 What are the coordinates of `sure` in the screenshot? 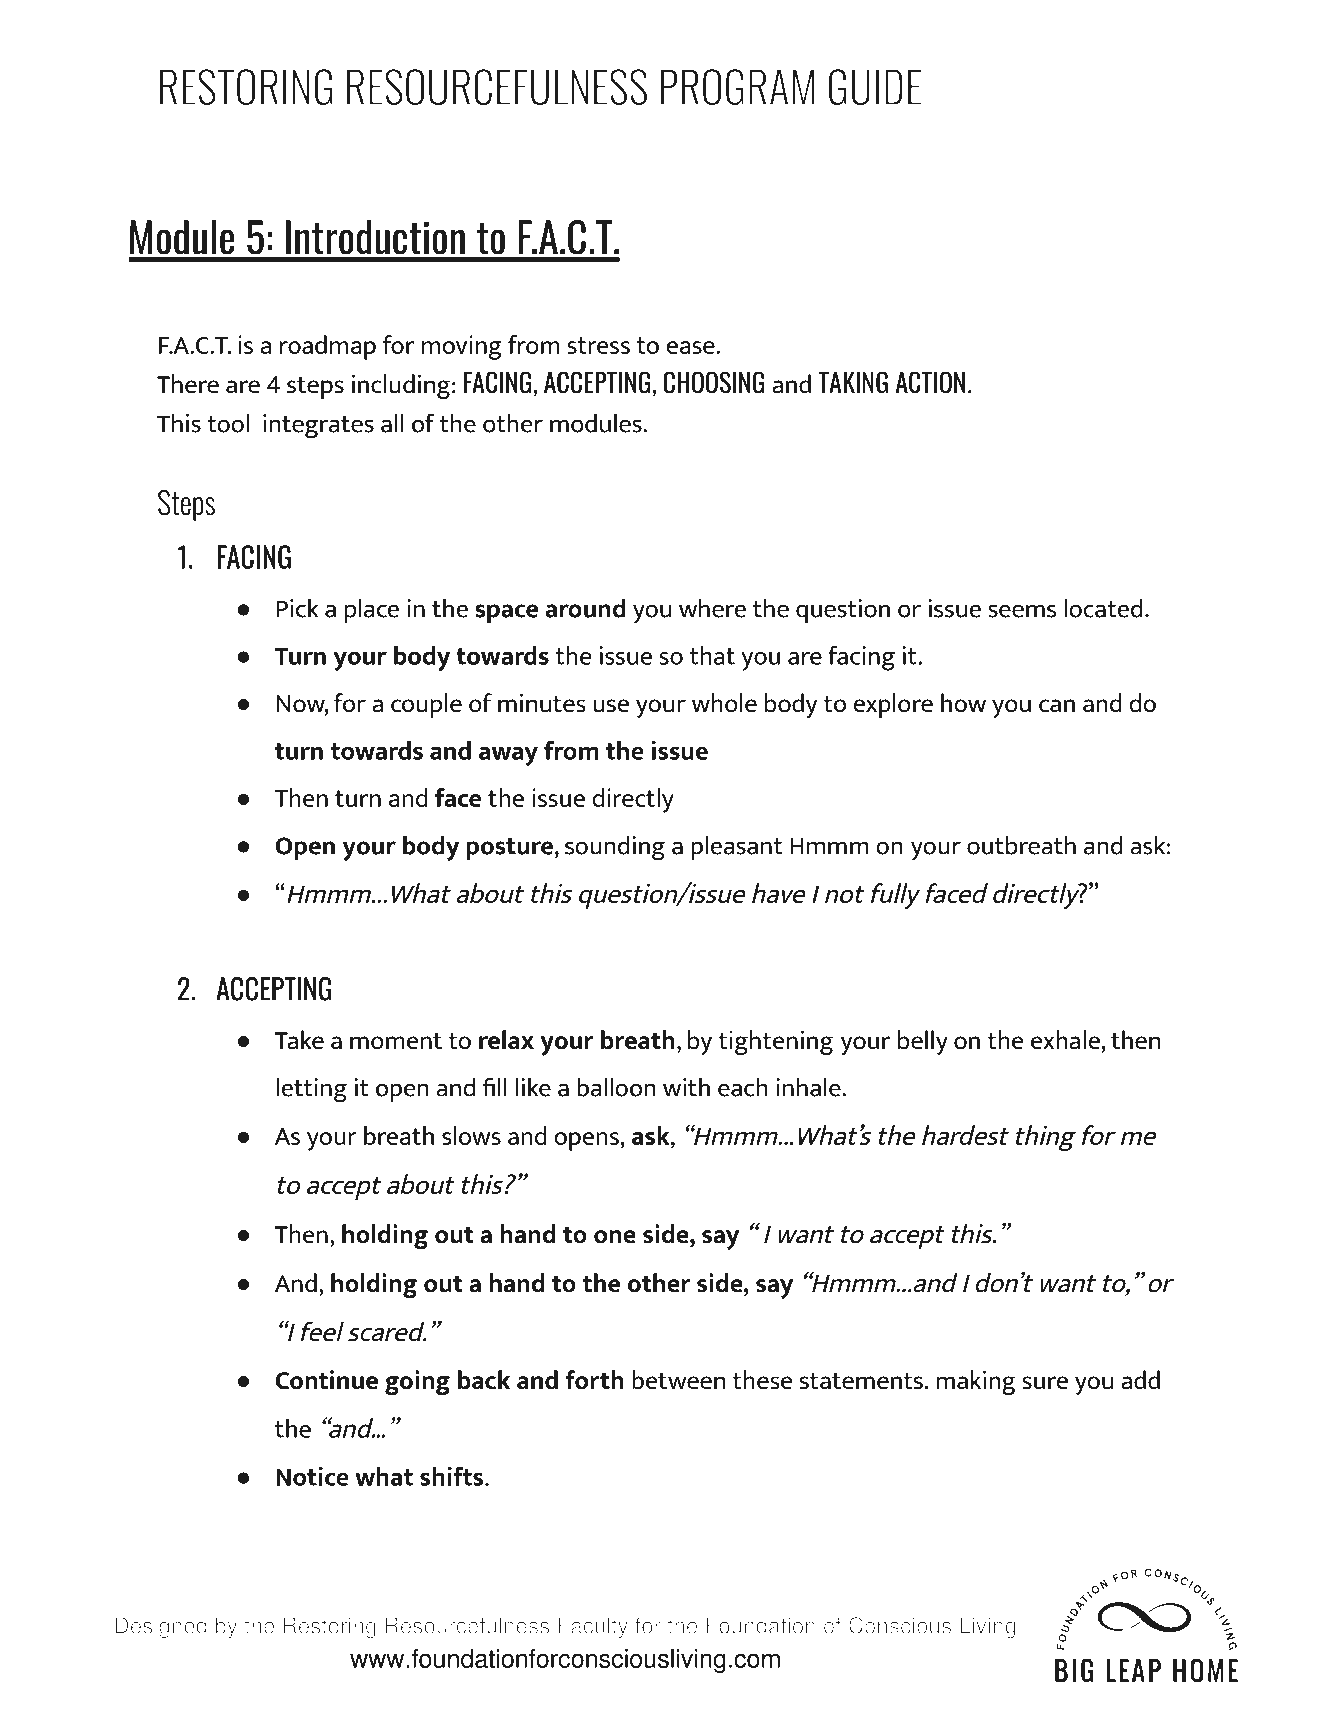 It's located at (1045, 1383).
